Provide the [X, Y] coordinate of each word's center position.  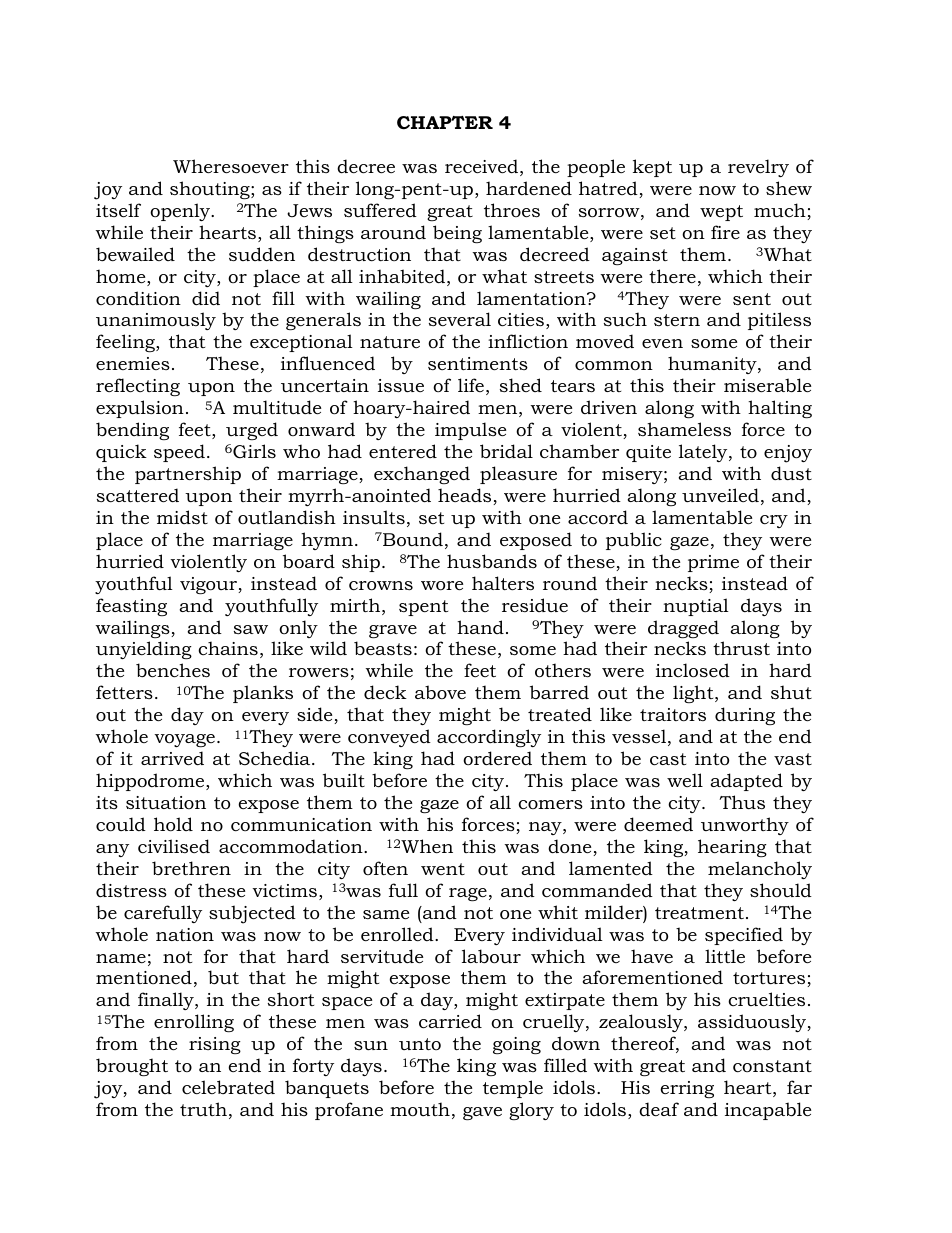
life [471, 385]
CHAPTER [445, 123]
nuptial [696, 607]
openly [181, 212]
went [443, 869]
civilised [174, 846]
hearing [732, 848]
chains [228, 648]
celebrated [228, 1087]
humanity [713, 365]
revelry [758, 168]
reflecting [138, 387]
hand [480, 627]
